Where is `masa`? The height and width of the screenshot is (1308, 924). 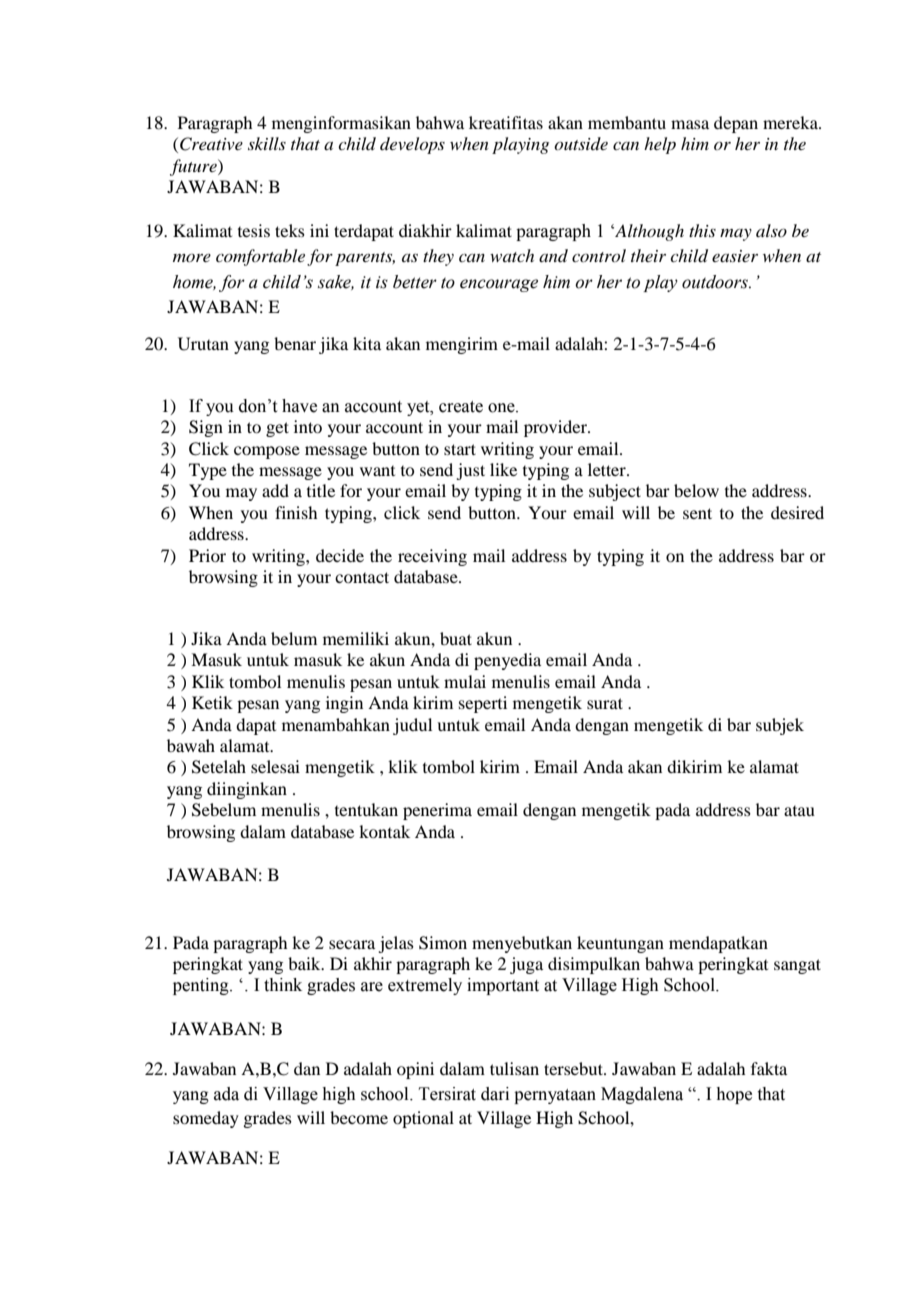 masa is located at coordinates (690, 124).
